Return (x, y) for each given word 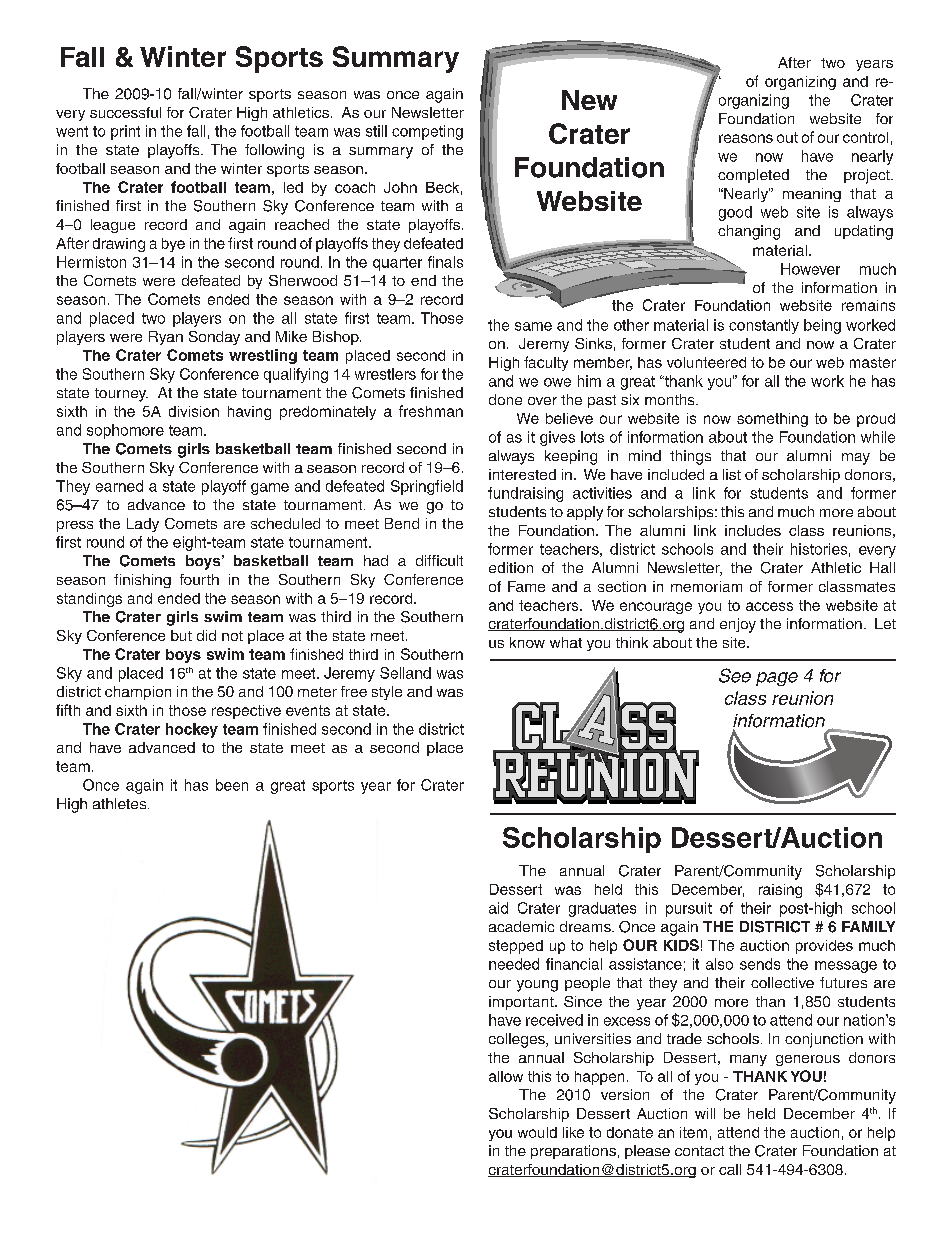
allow (506, 1076)
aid (498, 908)
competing (427, 132)
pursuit (689, 909)
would (537, 1132)
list (732, 474)
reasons (746, 138)
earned (119, 486)
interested (522, 474)
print (125, 132)
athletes (121, 803)
